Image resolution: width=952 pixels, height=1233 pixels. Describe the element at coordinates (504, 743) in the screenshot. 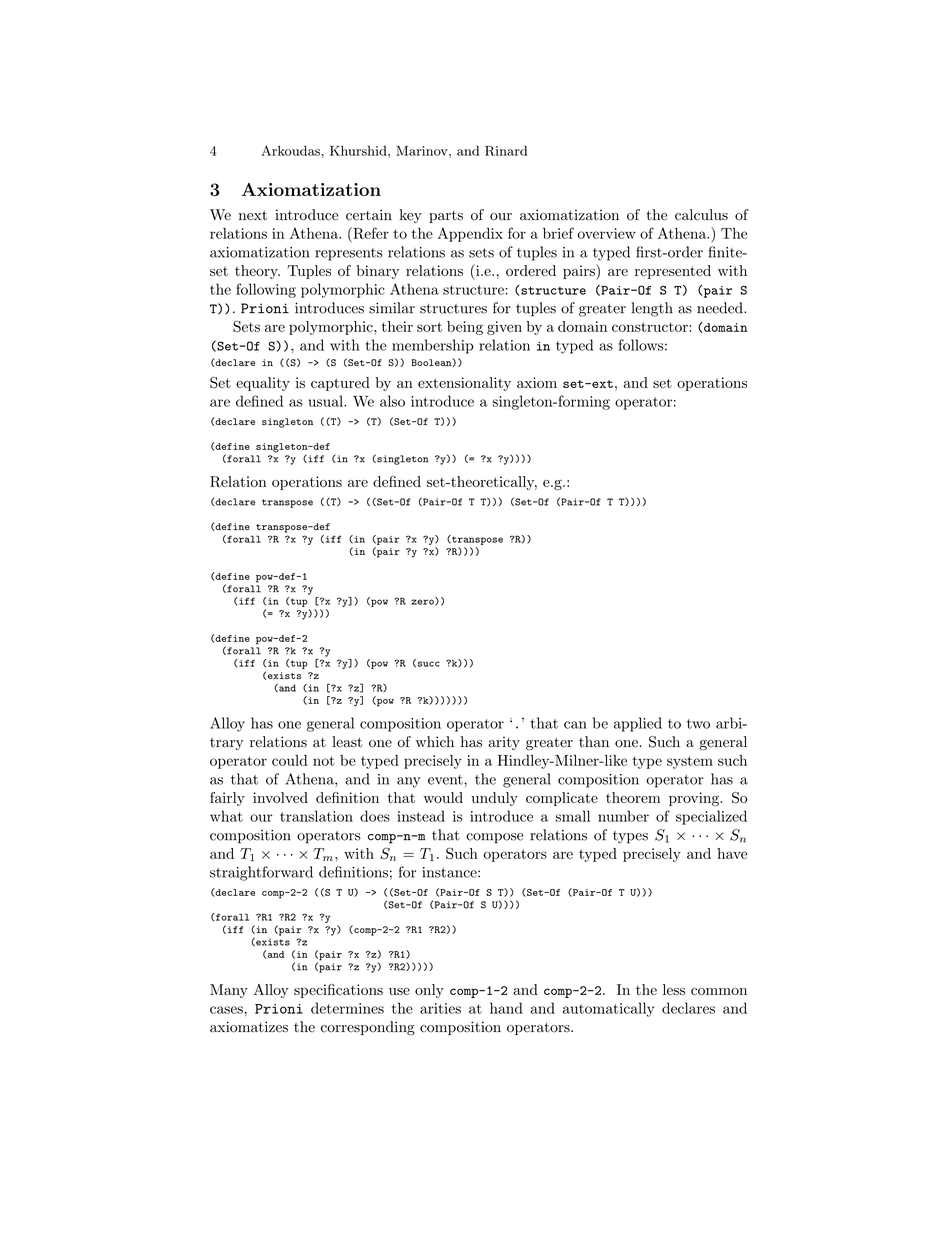

I see `arity` at that location.
